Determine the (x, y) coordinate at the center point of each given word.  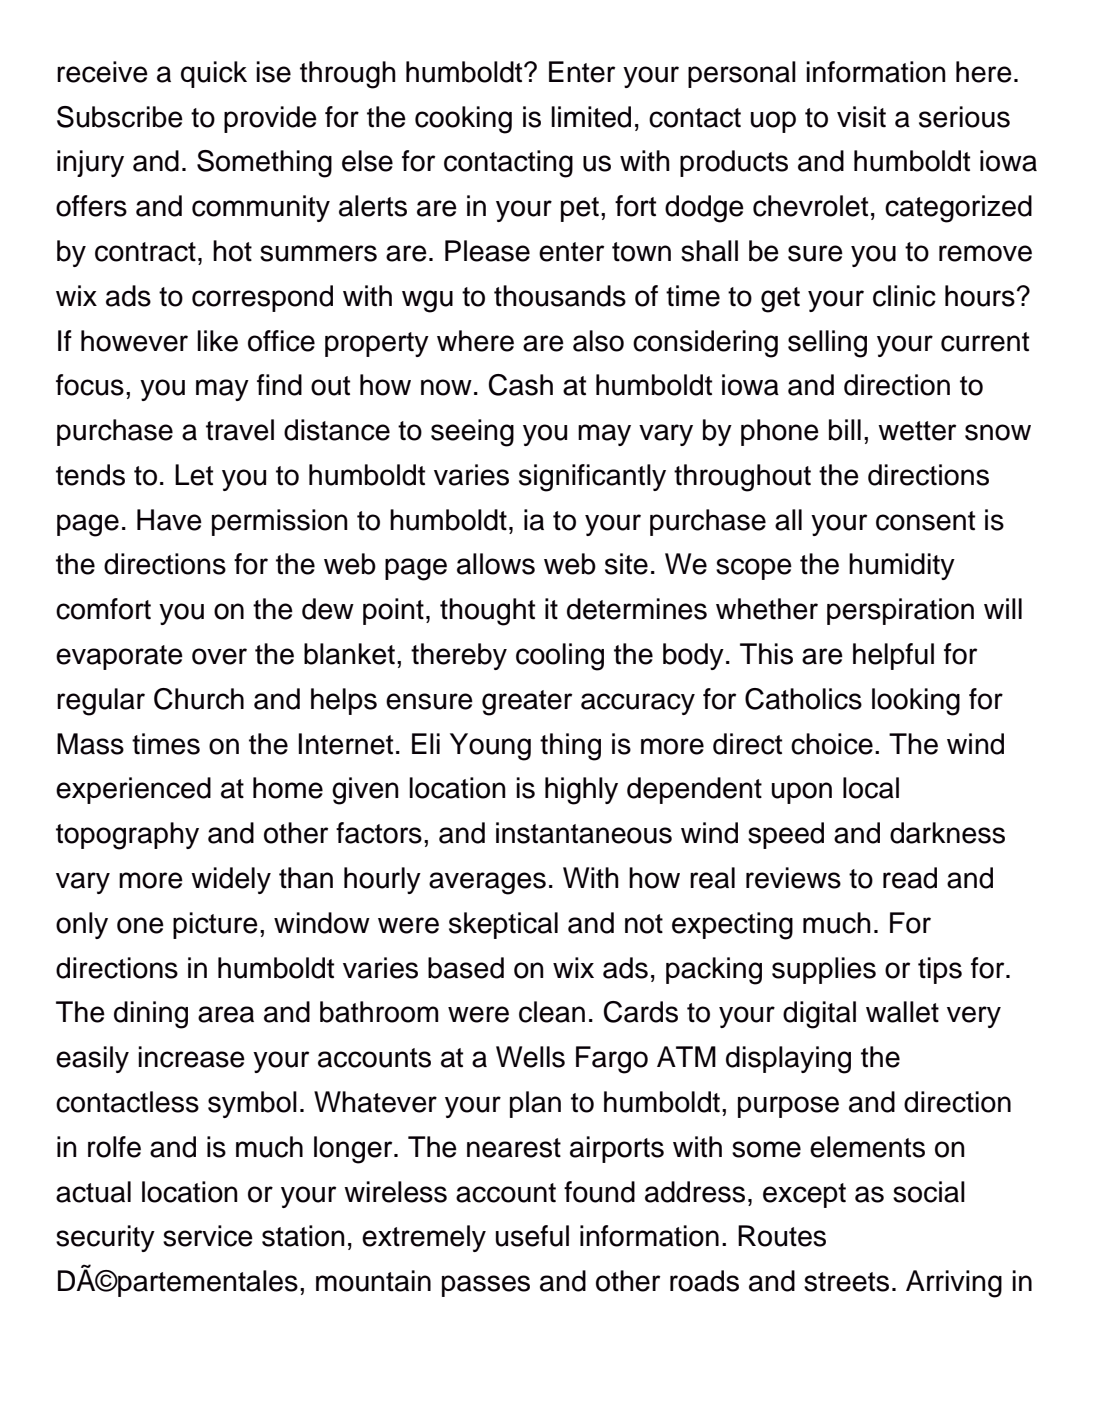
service (208, 1236)
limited (591, 117)
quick (214, 74)
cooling (560, 657)
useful (532, 1236)
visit (861, 117)
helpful (893, 656)
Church (199, 699)
